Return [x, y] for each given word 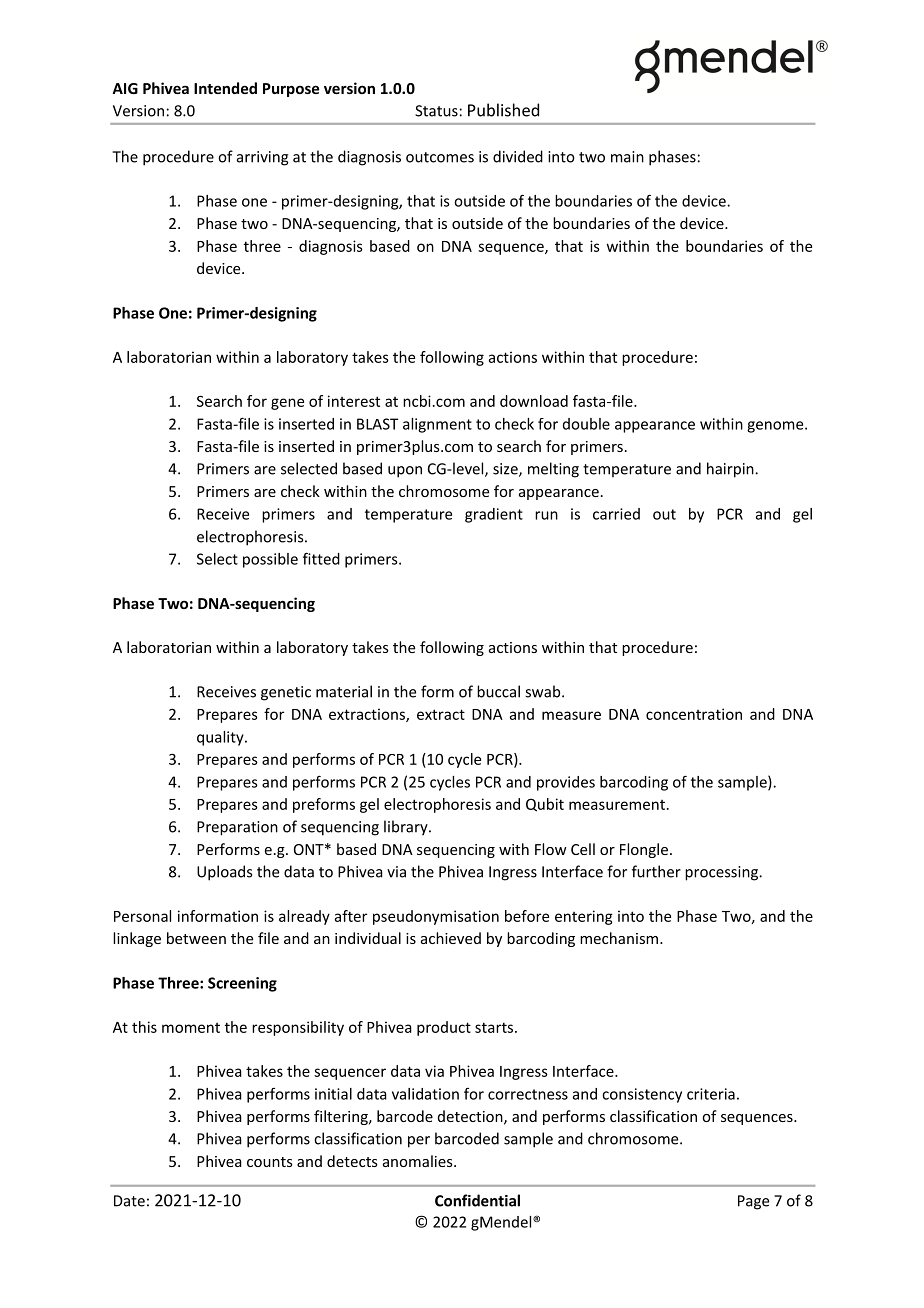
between [196, 938]
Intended [225, 88]
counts [270, 1162]
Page [753, 1202]
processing [722, 873]
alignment [437, 425]
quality [221, 738]
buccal [498, 691]
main [627, 157]
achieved [451, 938]
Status [436, 111]
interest [354, 401]
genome [776, 427]
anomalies [419, 1161]
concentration [694, 714]
